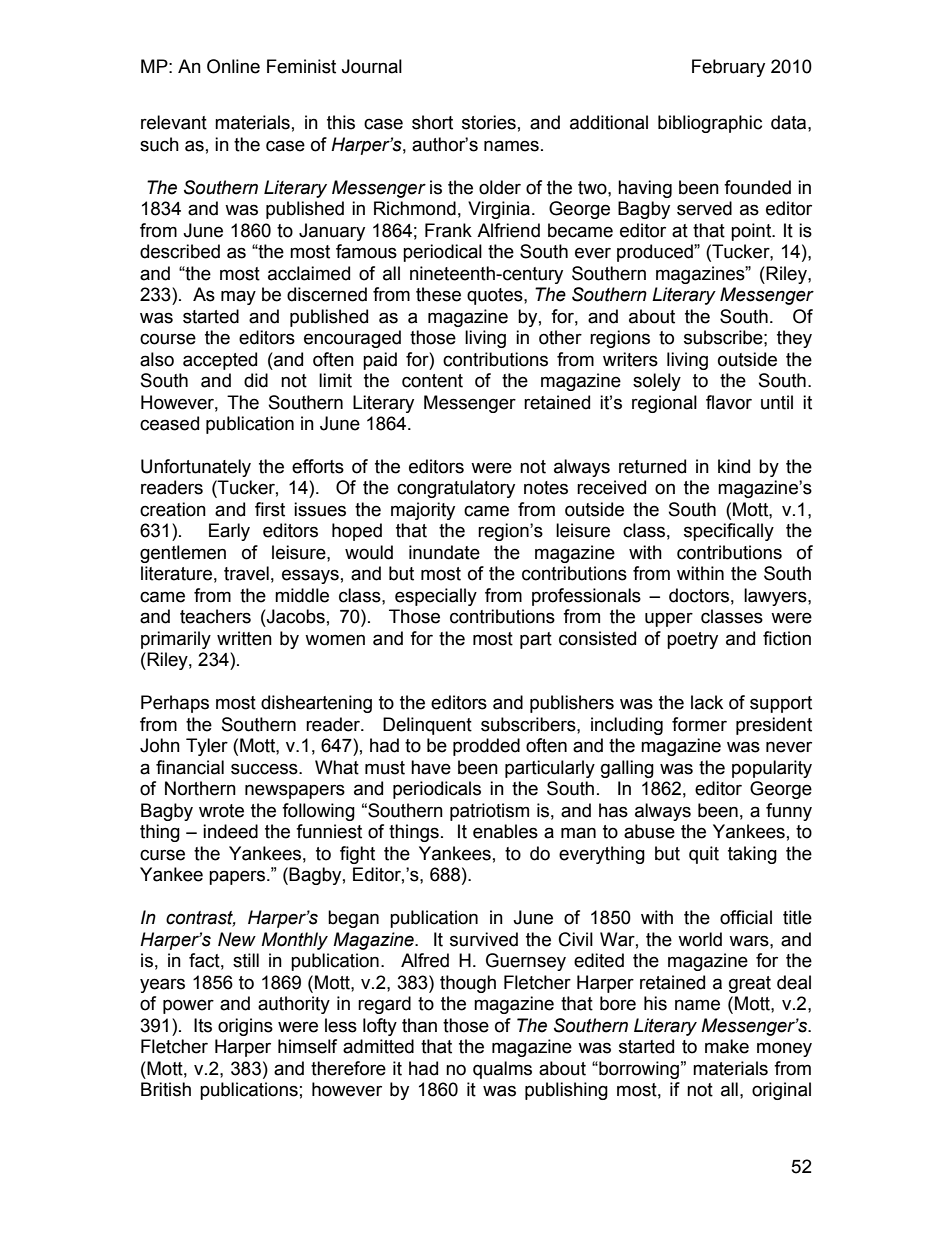 The width and height of the screenshot is (952, 1233). What do you see at coordinates (444, 552) in the screenshot?
I see `inundate` at bounding box center [444, 552].
